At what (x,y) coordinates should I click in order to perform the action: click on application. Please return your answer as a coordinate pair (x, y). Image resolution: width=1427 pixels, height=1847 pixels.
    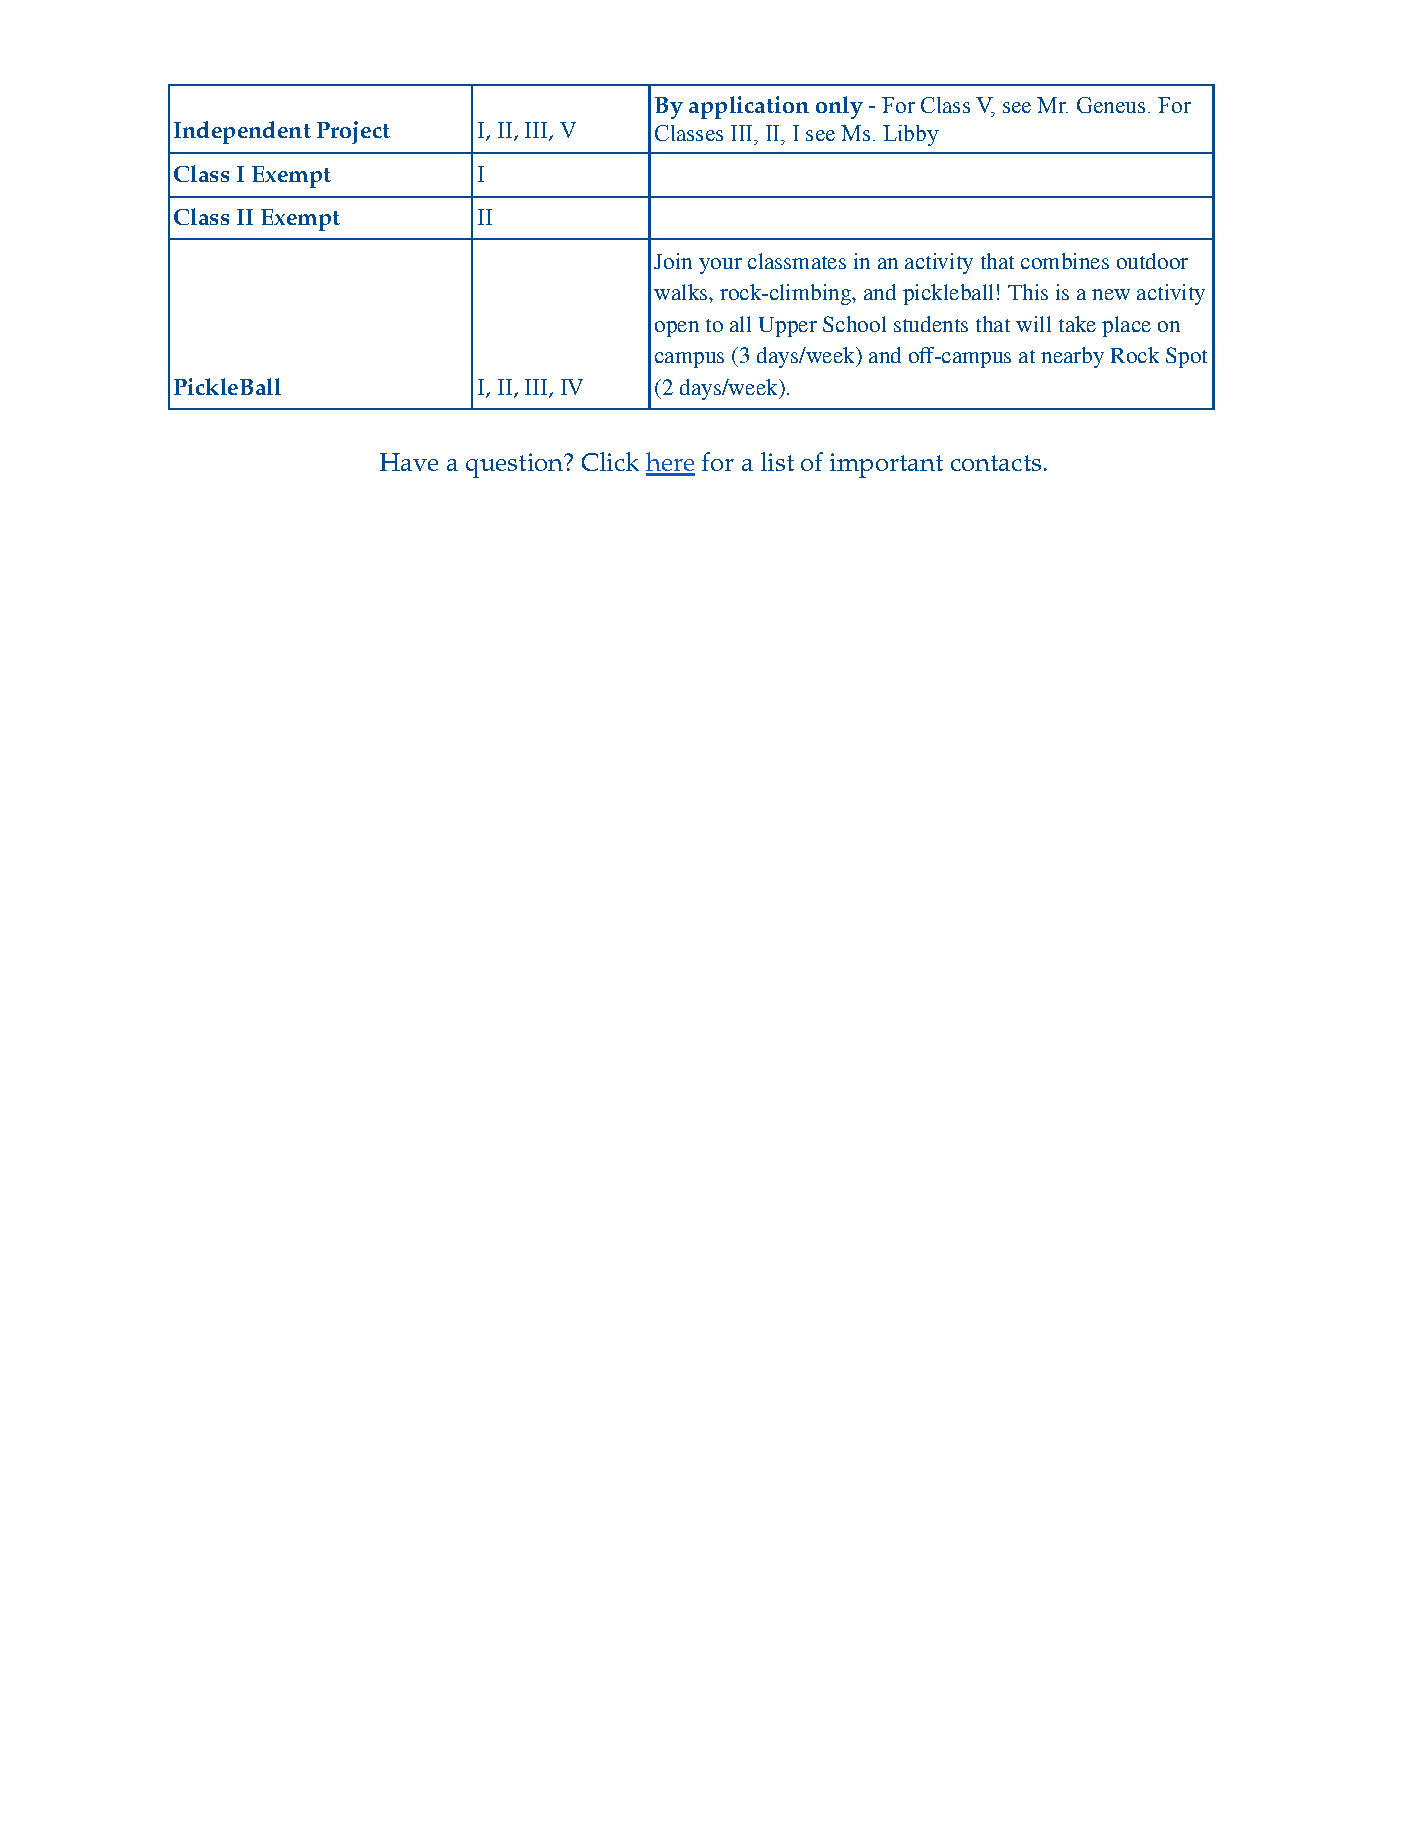
    Looking at the image, I should click on (749, 107).
